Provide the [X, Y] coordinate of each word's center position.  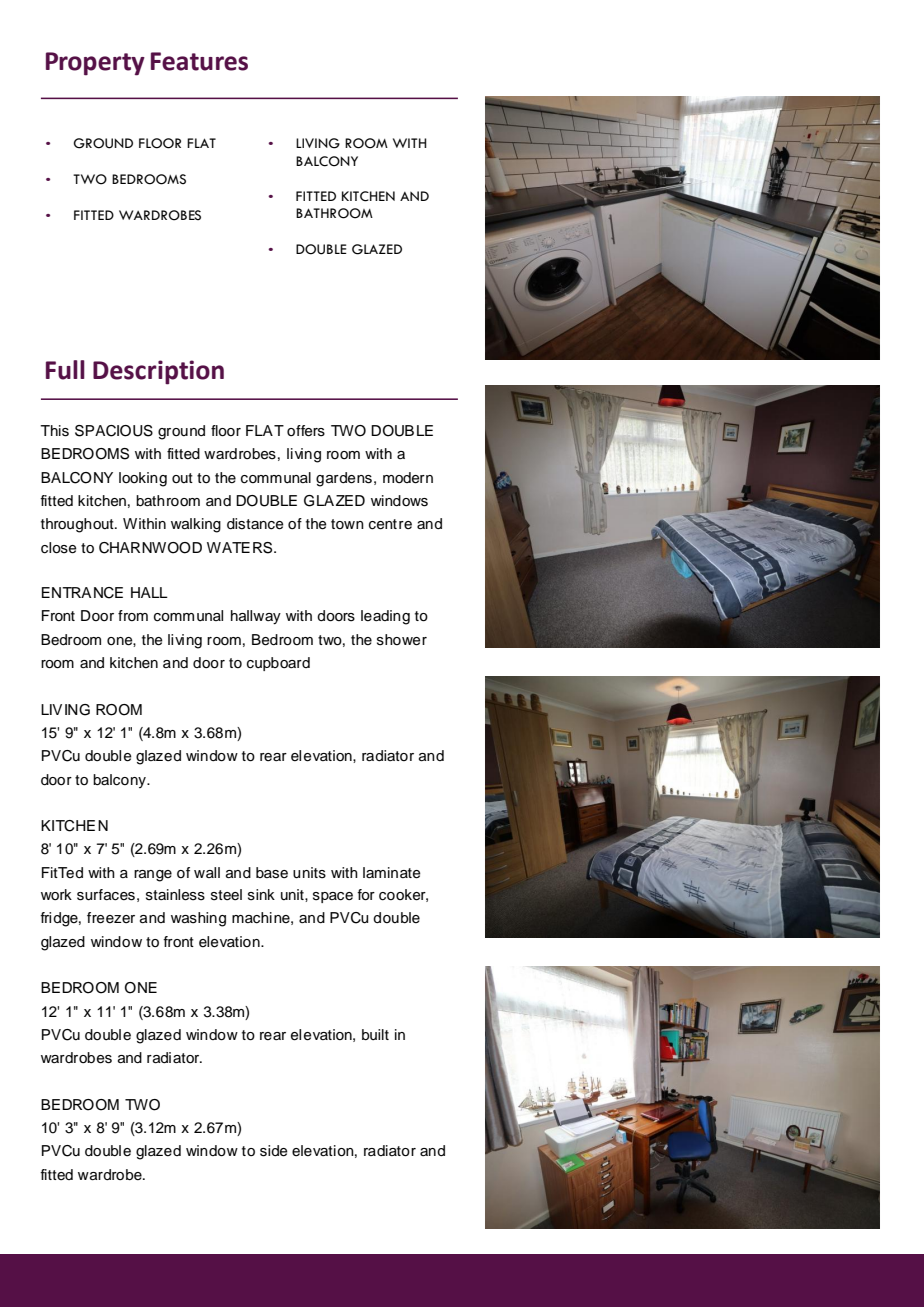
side [274, 1151]
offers [306, 431]
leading [385, 617]
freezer [111, 918]
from [133, 615]
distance [255, 524]
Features [199, 61]
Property [95, 64]
